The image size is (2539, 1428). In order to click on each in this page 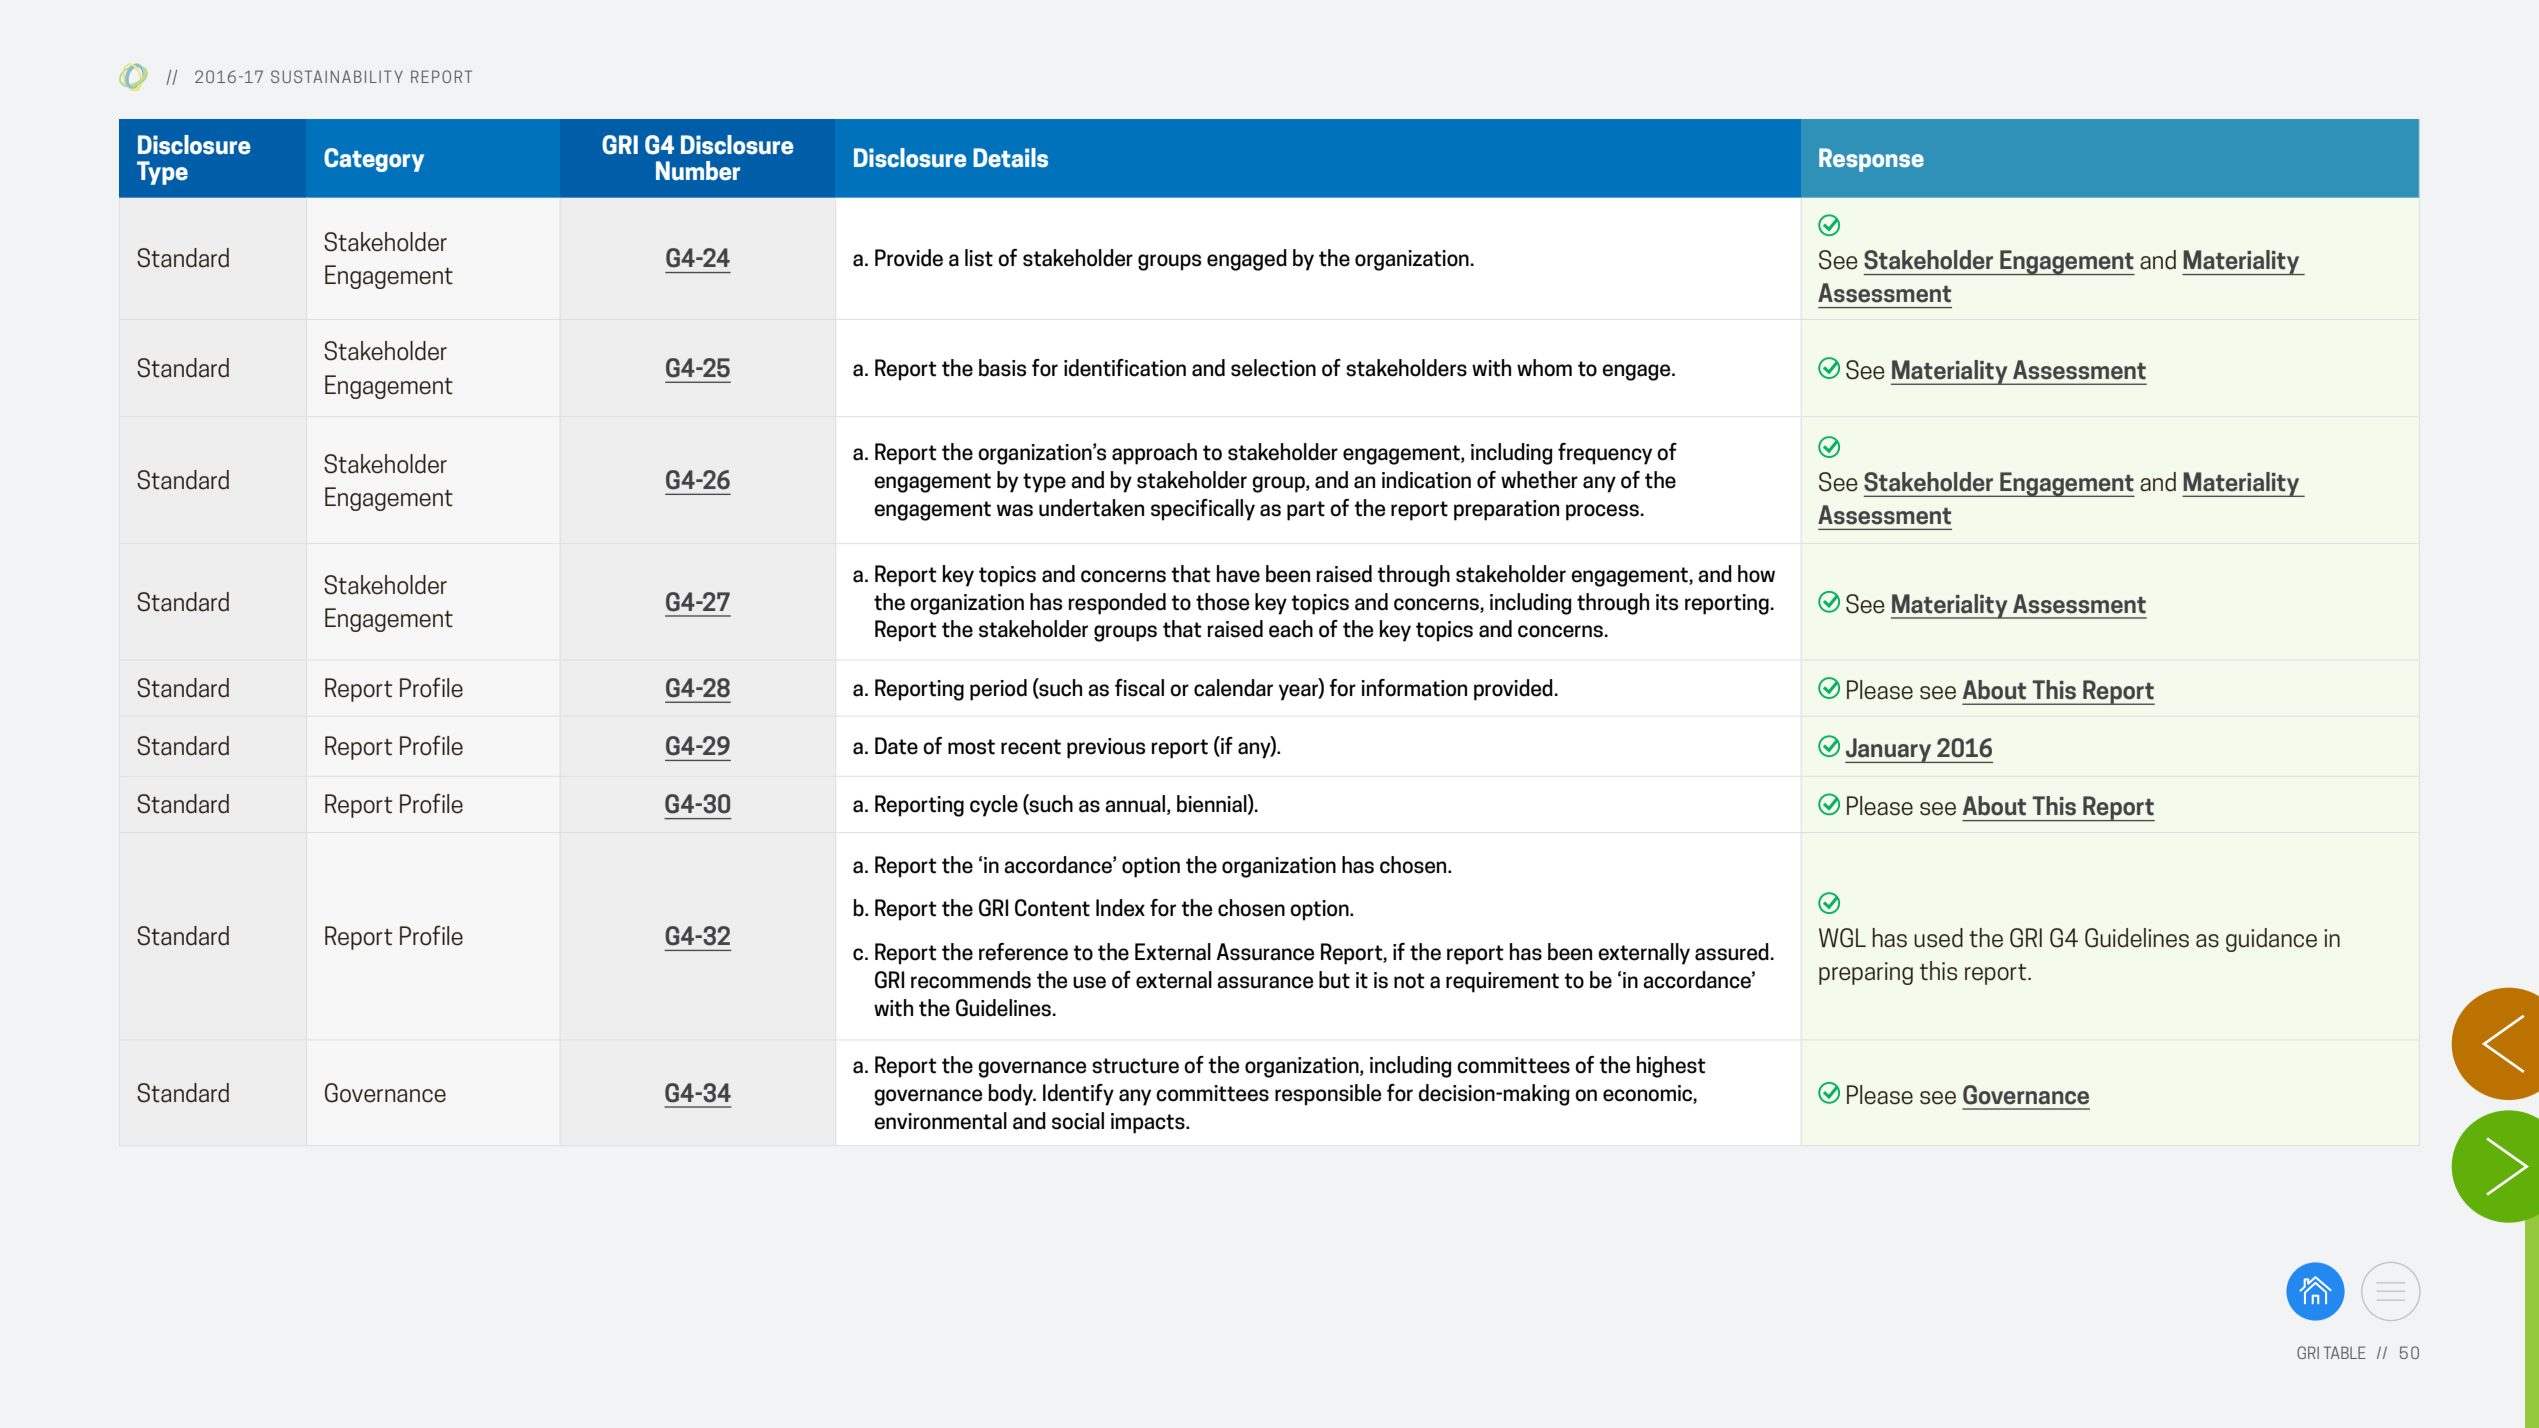, I will do `click(1291, 629)`.
